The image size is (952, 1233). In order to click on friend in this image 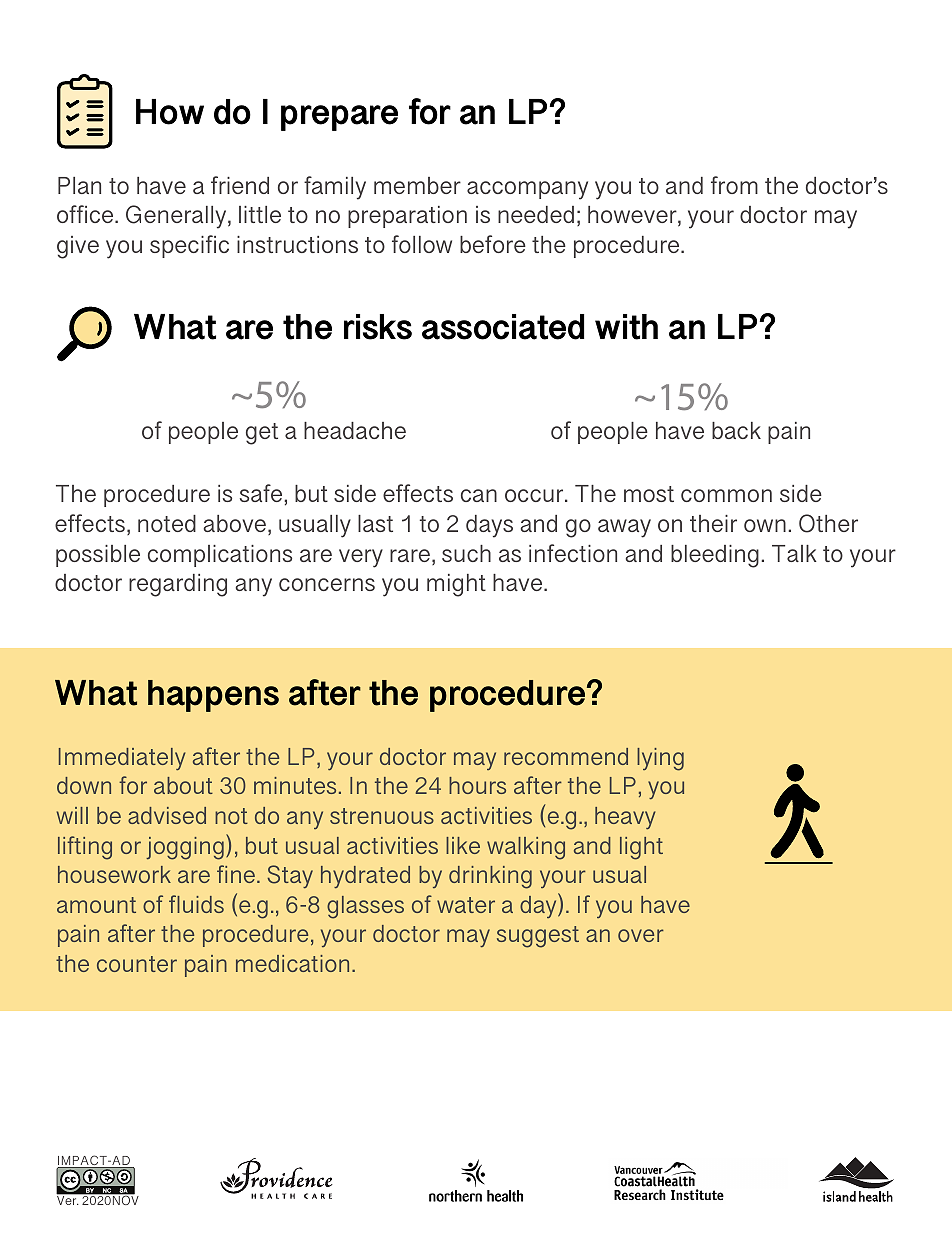, I will do `click(240, 185)`.
